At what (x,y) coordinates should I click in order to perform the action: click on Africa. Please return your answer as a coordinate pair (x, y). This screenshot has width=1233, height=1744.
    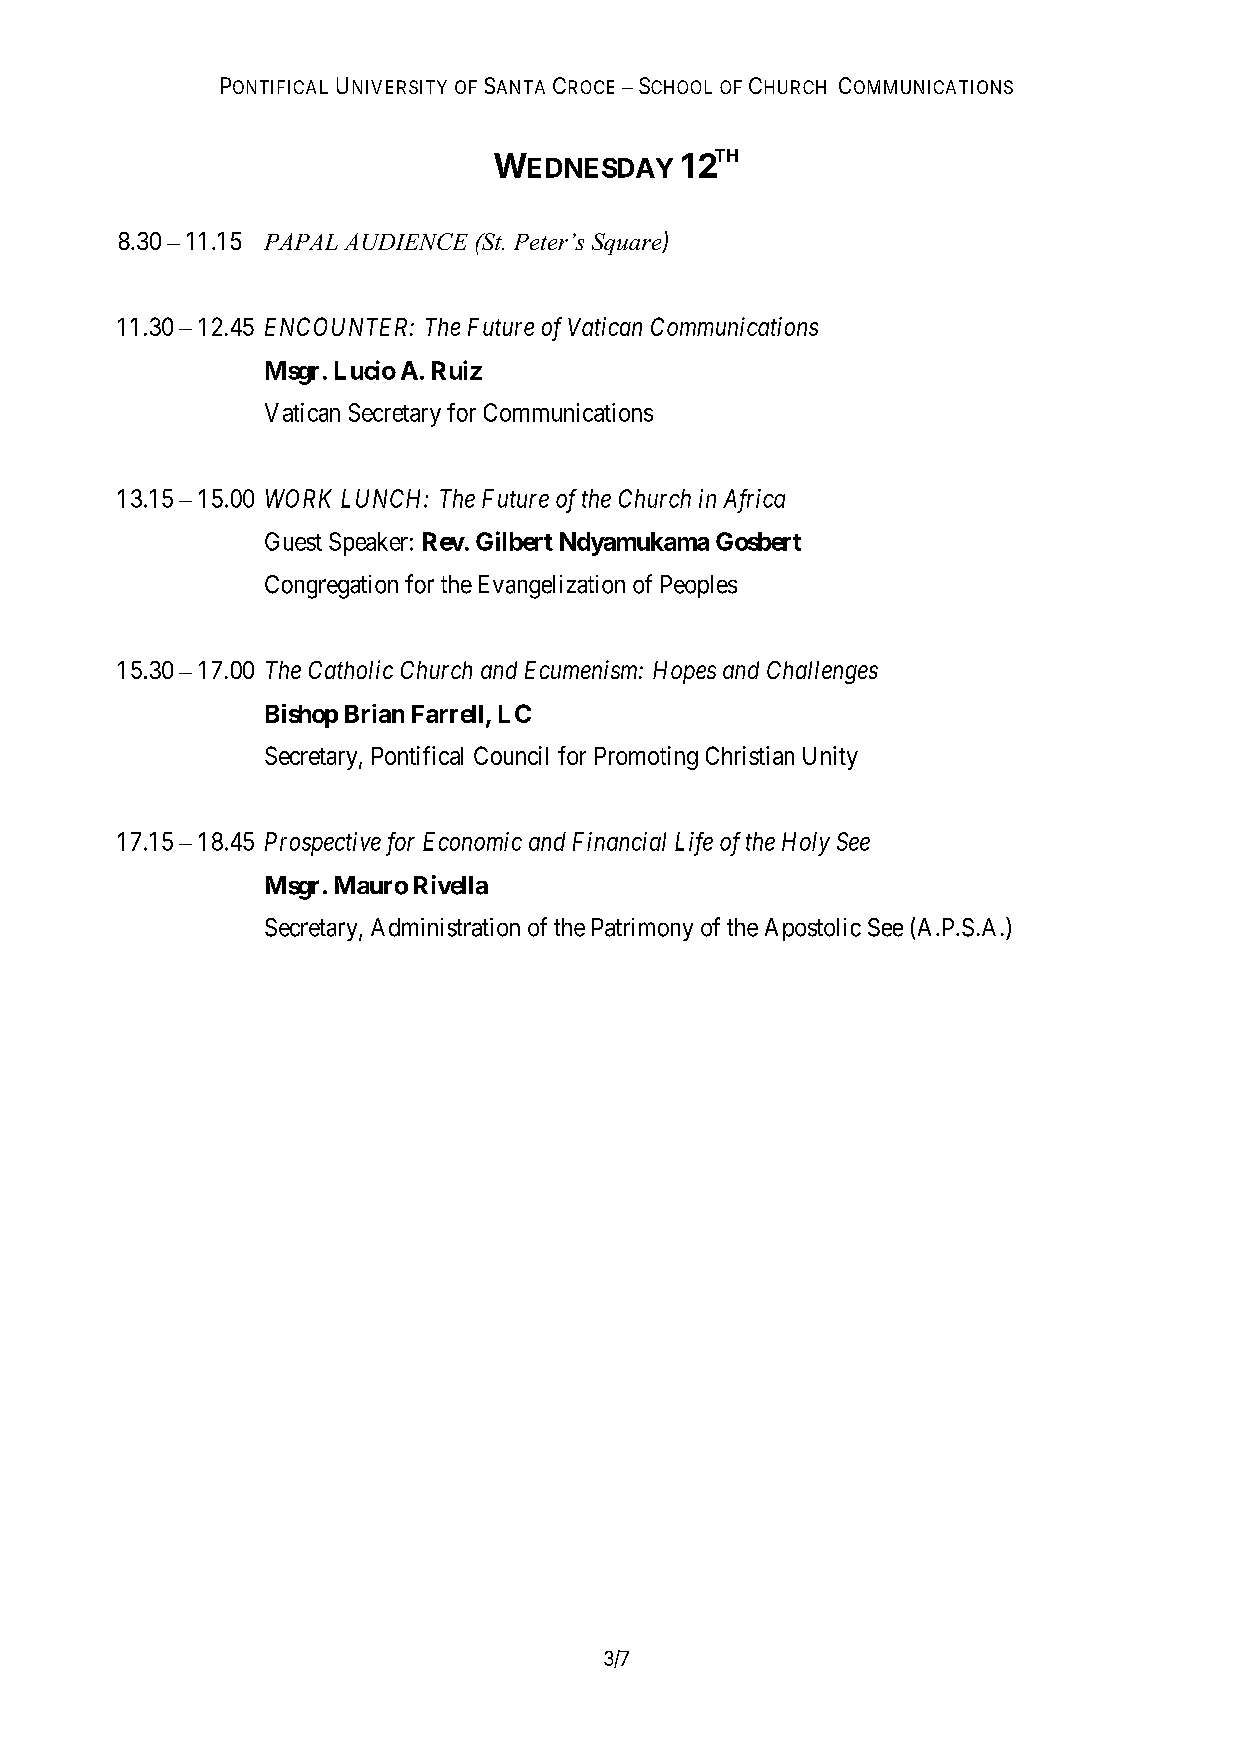
    Looking at the image, I should click on (754, 501).
